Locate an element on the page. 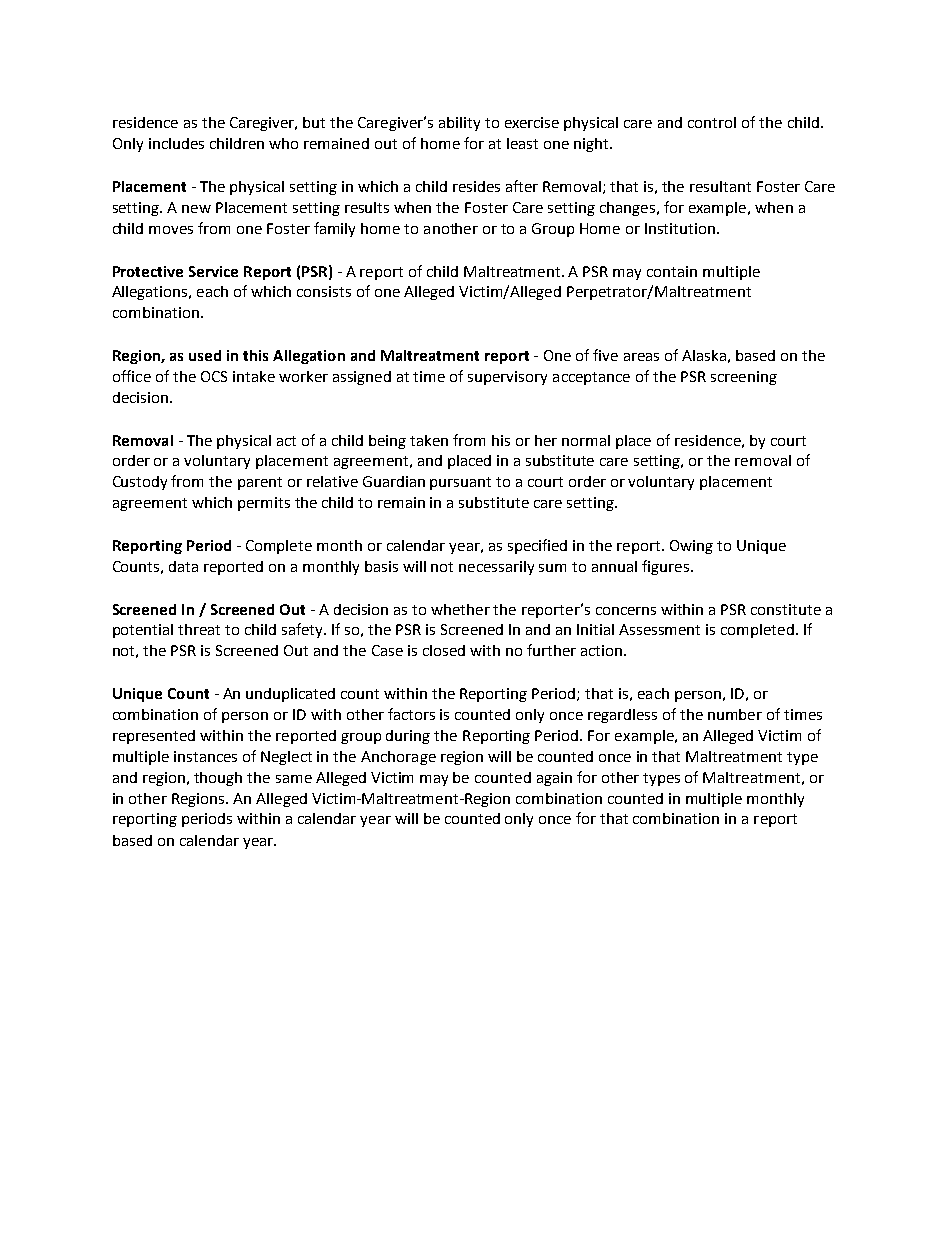 The height and width of the page is (1233, 952). Anchorage is located at coordinates (398, 758).
